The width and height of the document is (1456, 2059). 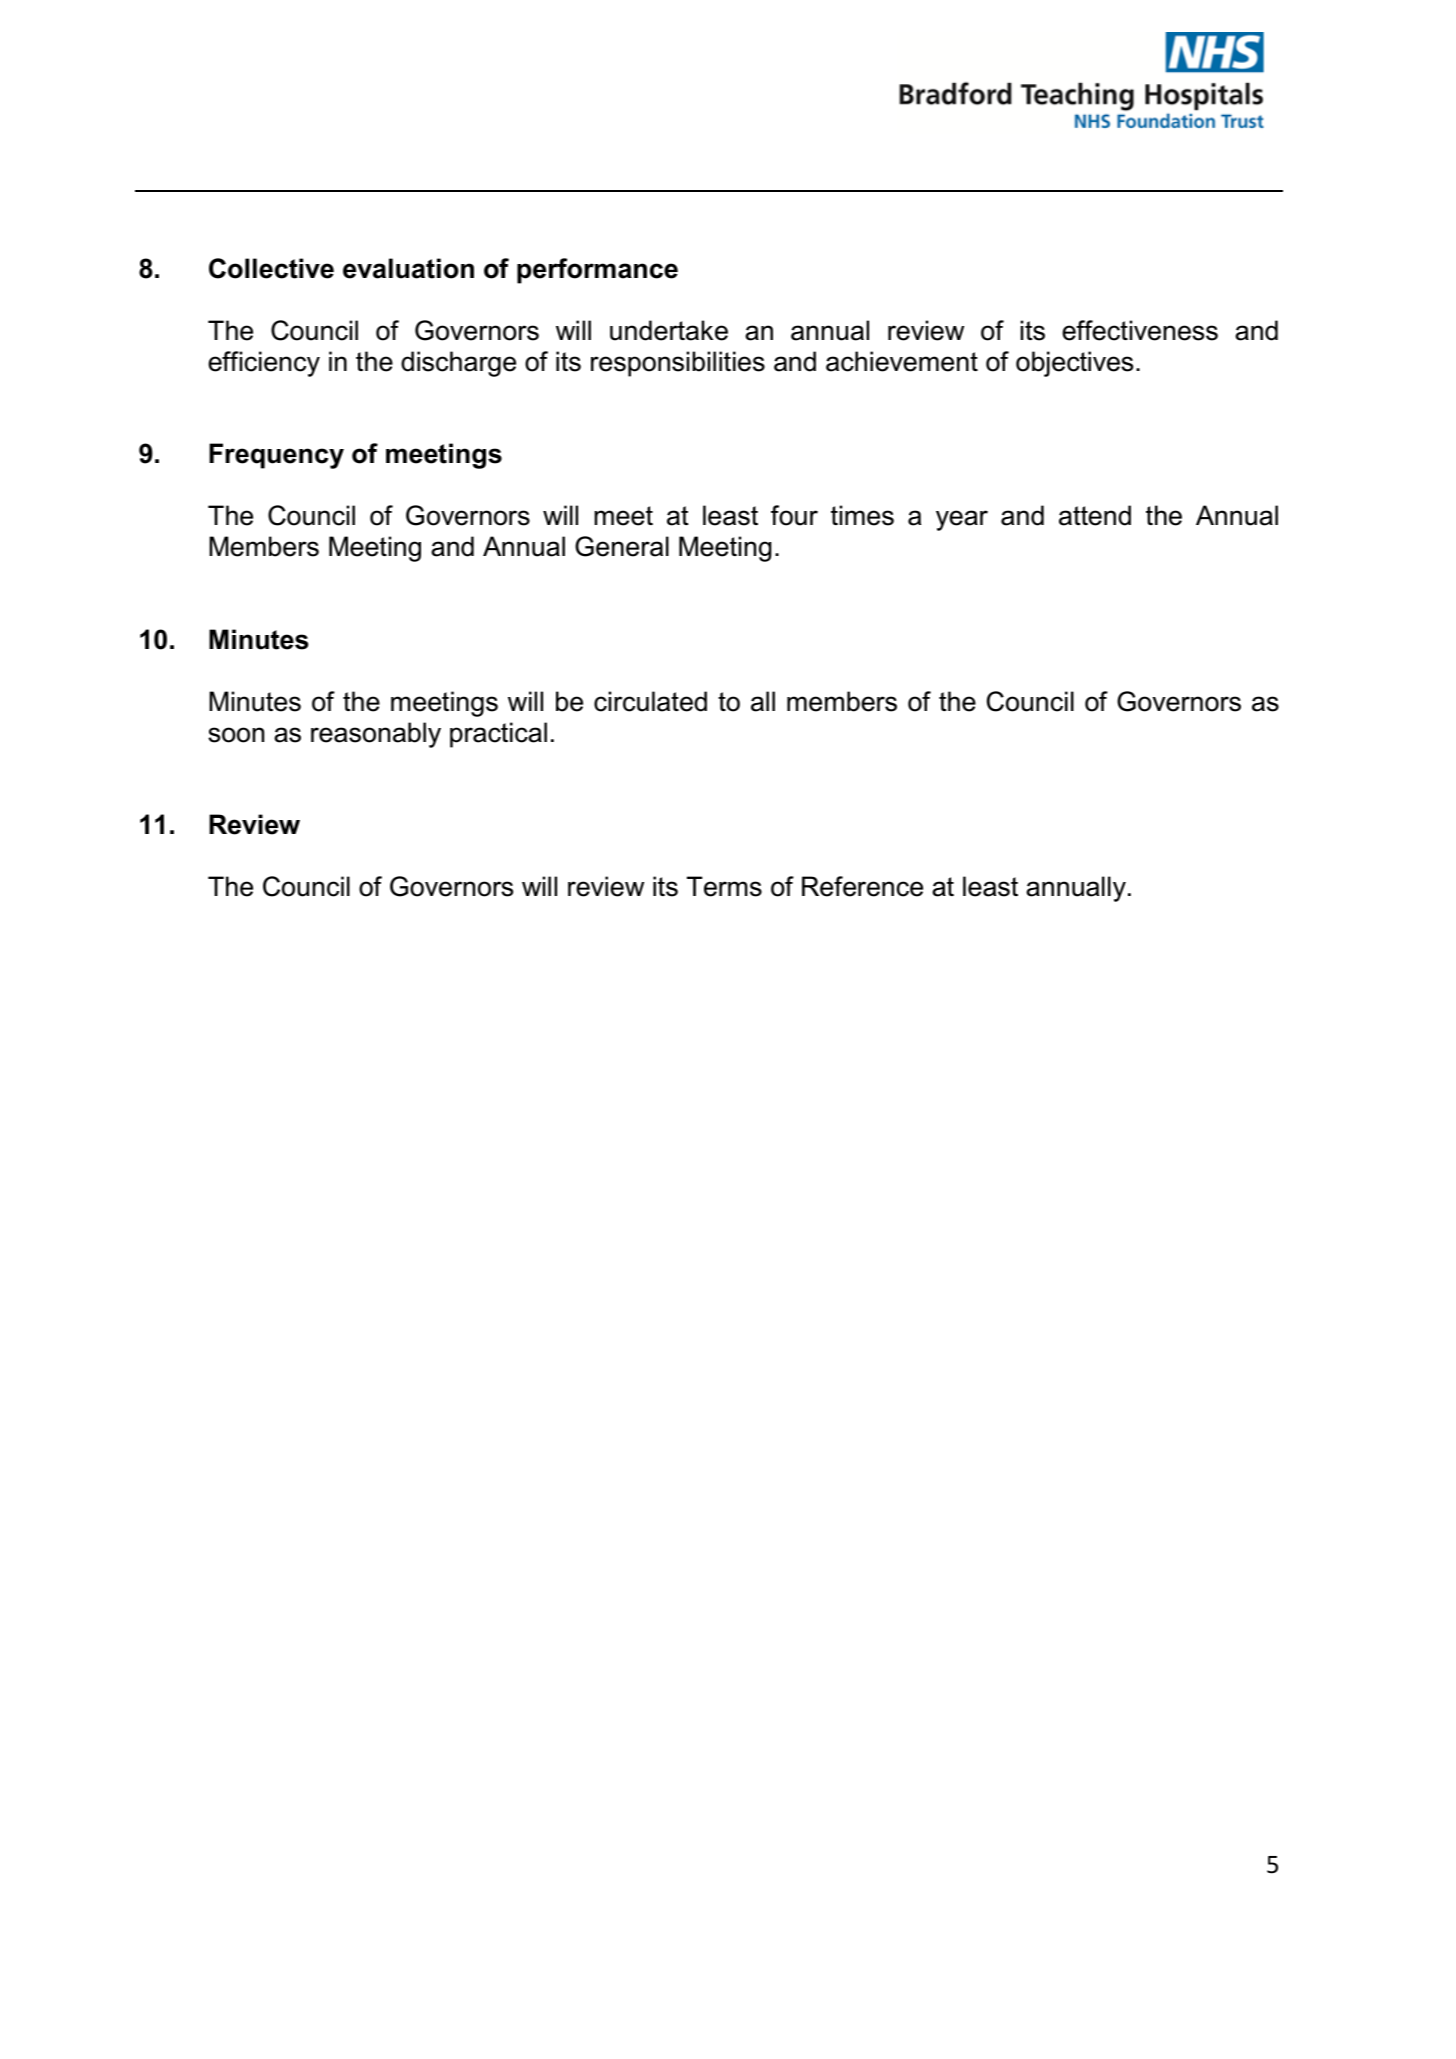 What do you see at coordinates (1095, 515) in the document?
I see `attend` at bounding box center [1095, 515].
